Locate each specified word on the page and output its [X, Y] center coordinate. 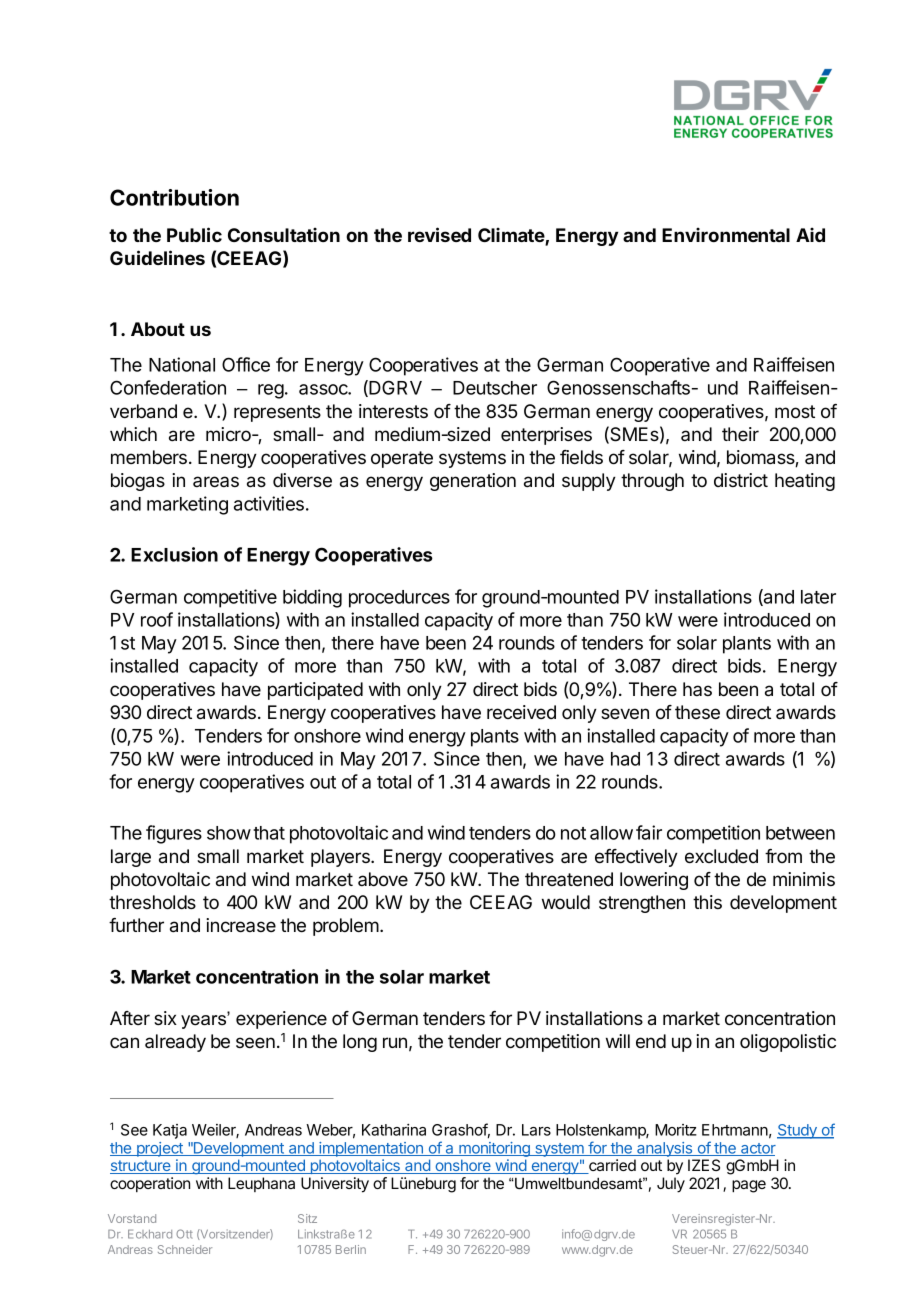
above [383, 879]
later [818, 597]
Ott [184, 1234]
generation [473, 482]
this [707, 902]
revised [439, 234]
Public [194, 234]
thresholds [152, 902]
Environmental [726, 235]
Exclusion [174, 554]
